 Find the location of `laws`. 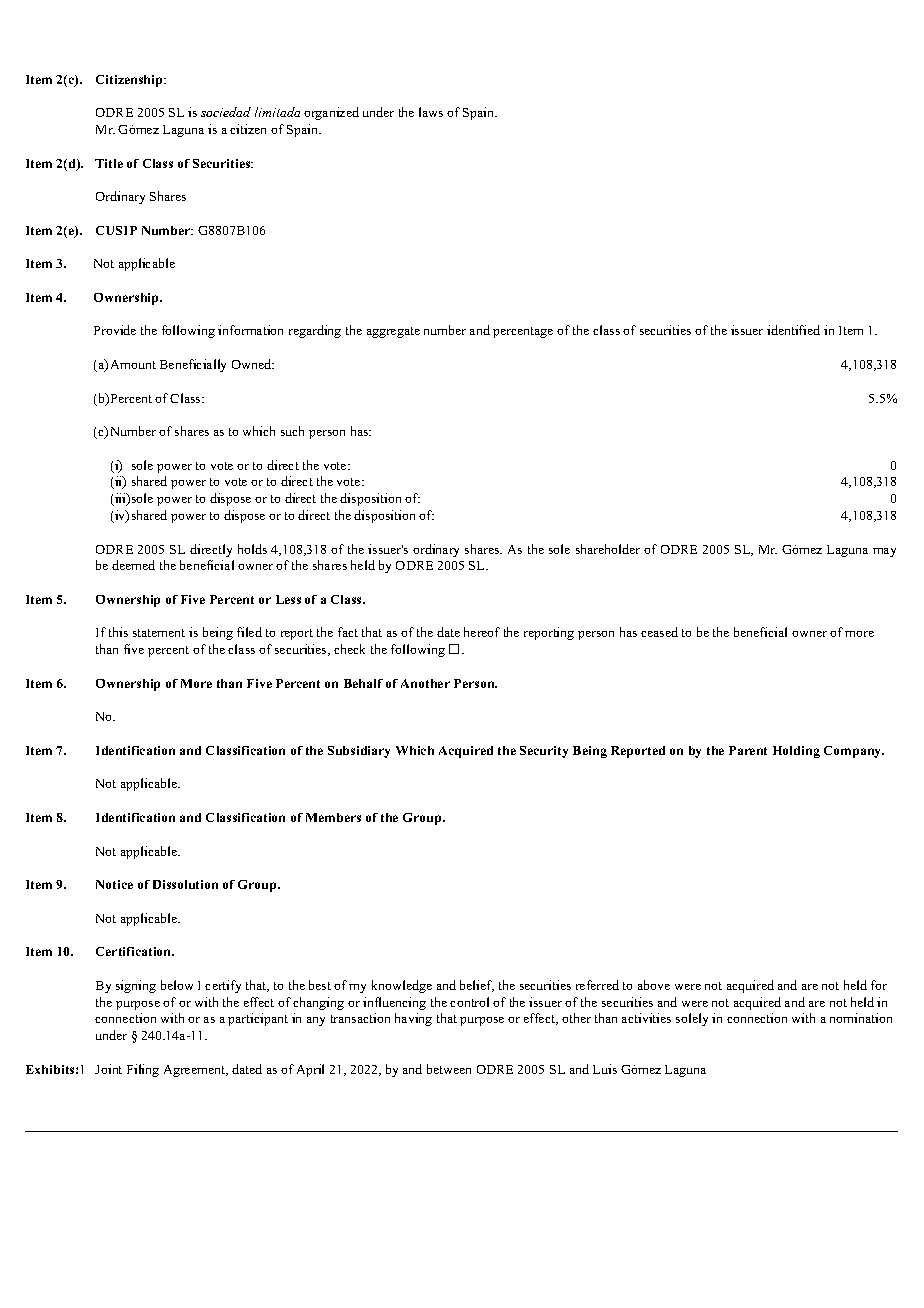

laws is located at coordinates (431, 112).
